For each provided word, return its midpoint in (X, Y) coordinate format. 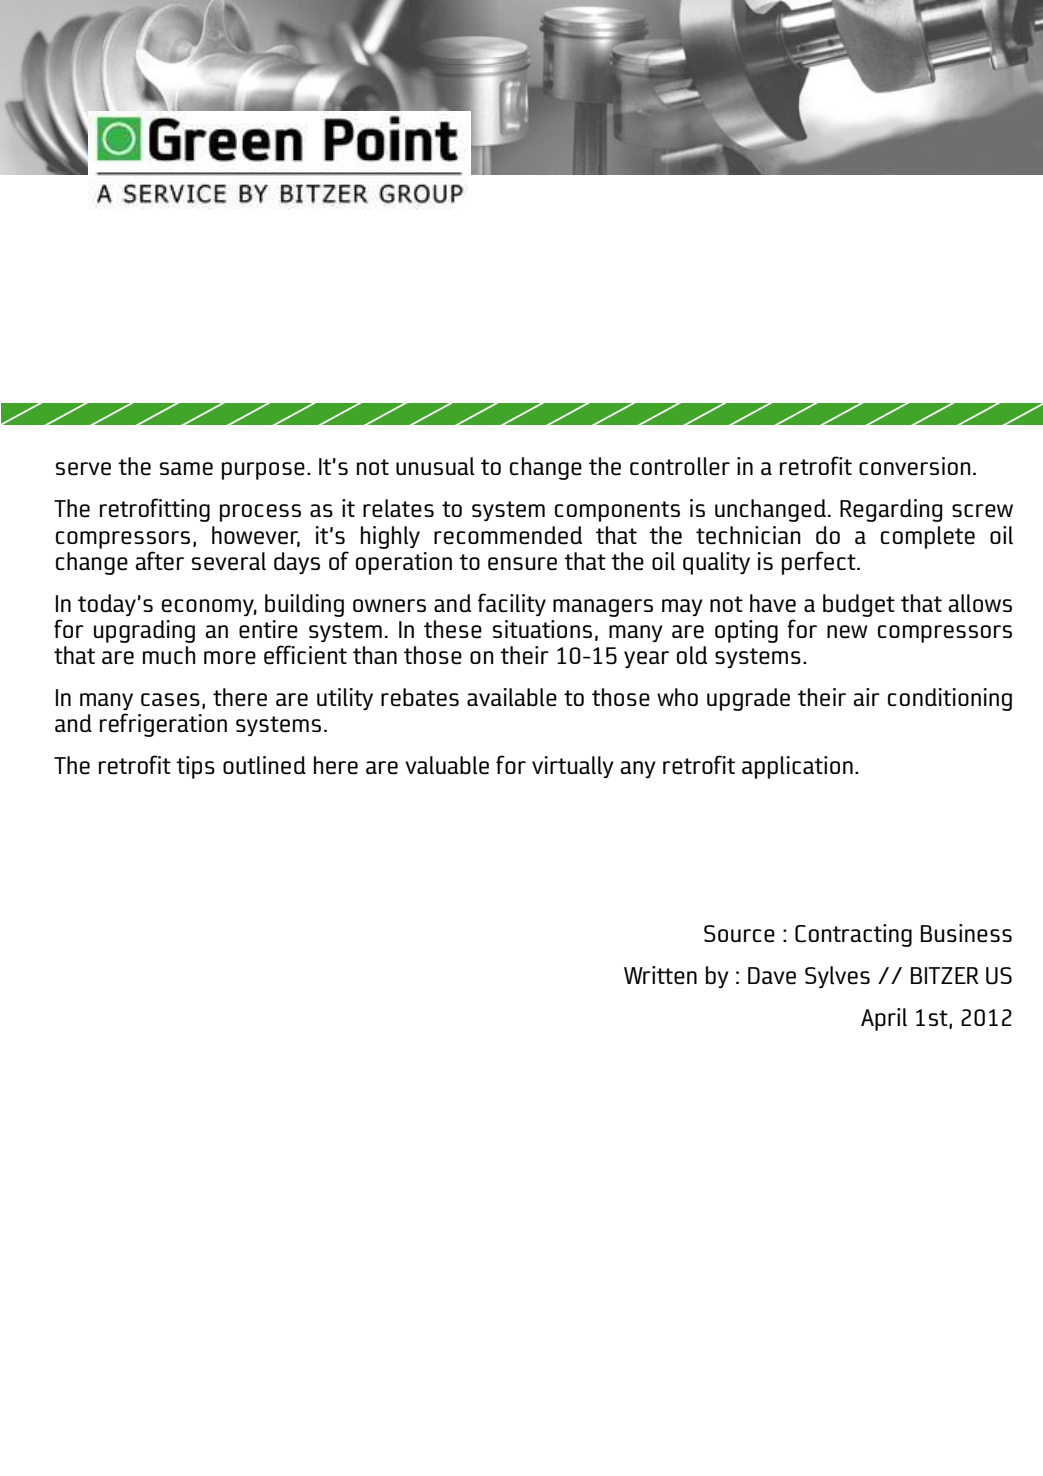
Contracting (853, 935)
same (186, 469)
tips (195, 767)
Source (739, 934)
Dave (772, 976)
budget (859, 605)
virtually (573, 767)
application (797, 767)
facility (512, 605)
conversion (915, 466)
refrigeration (163, 725)
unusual (435, 466)
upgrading (144, 631)
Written (660, 975)
